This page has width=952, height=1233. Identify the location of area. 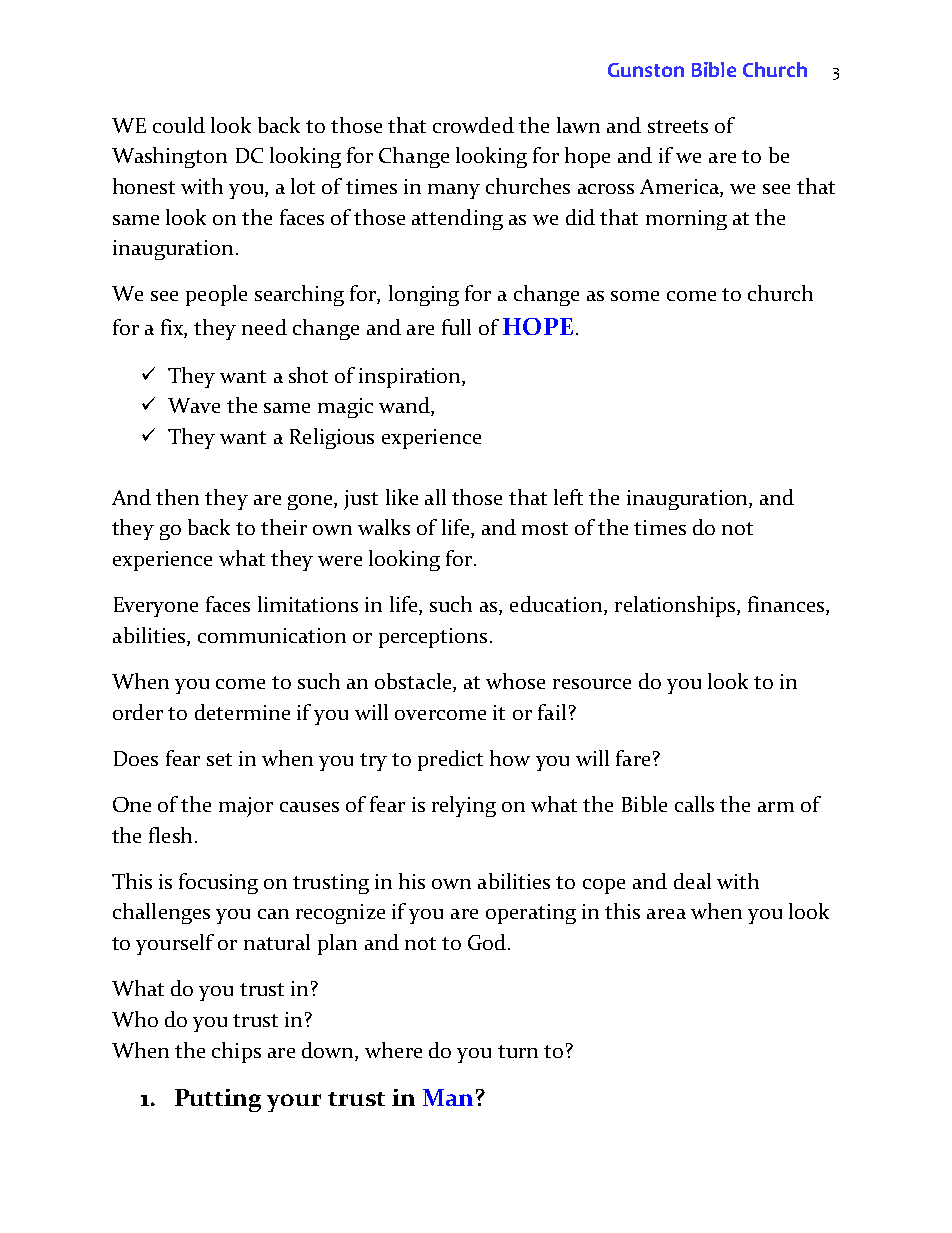
(666, 914).
